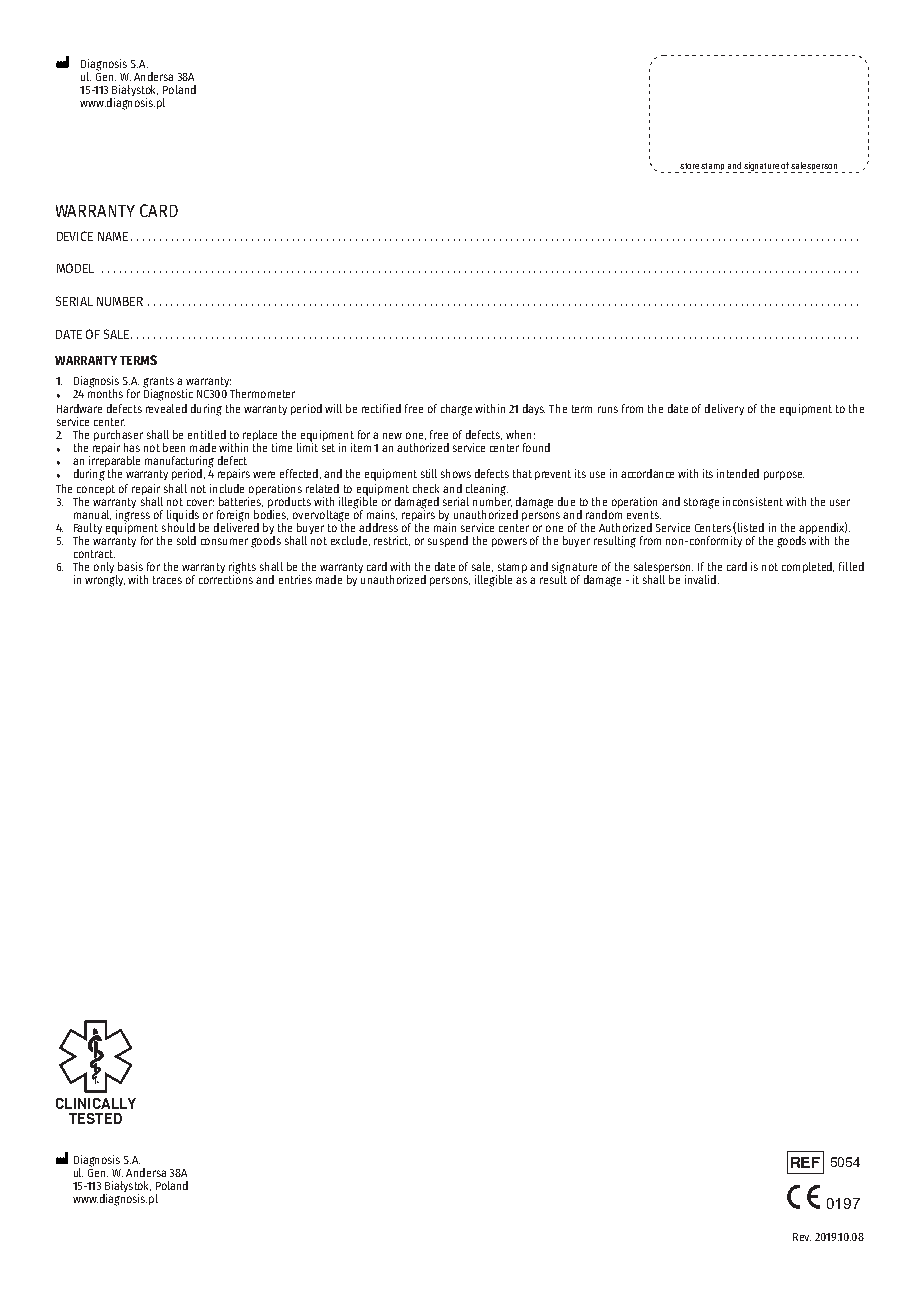  I want to click on store, so click(689, 166).
